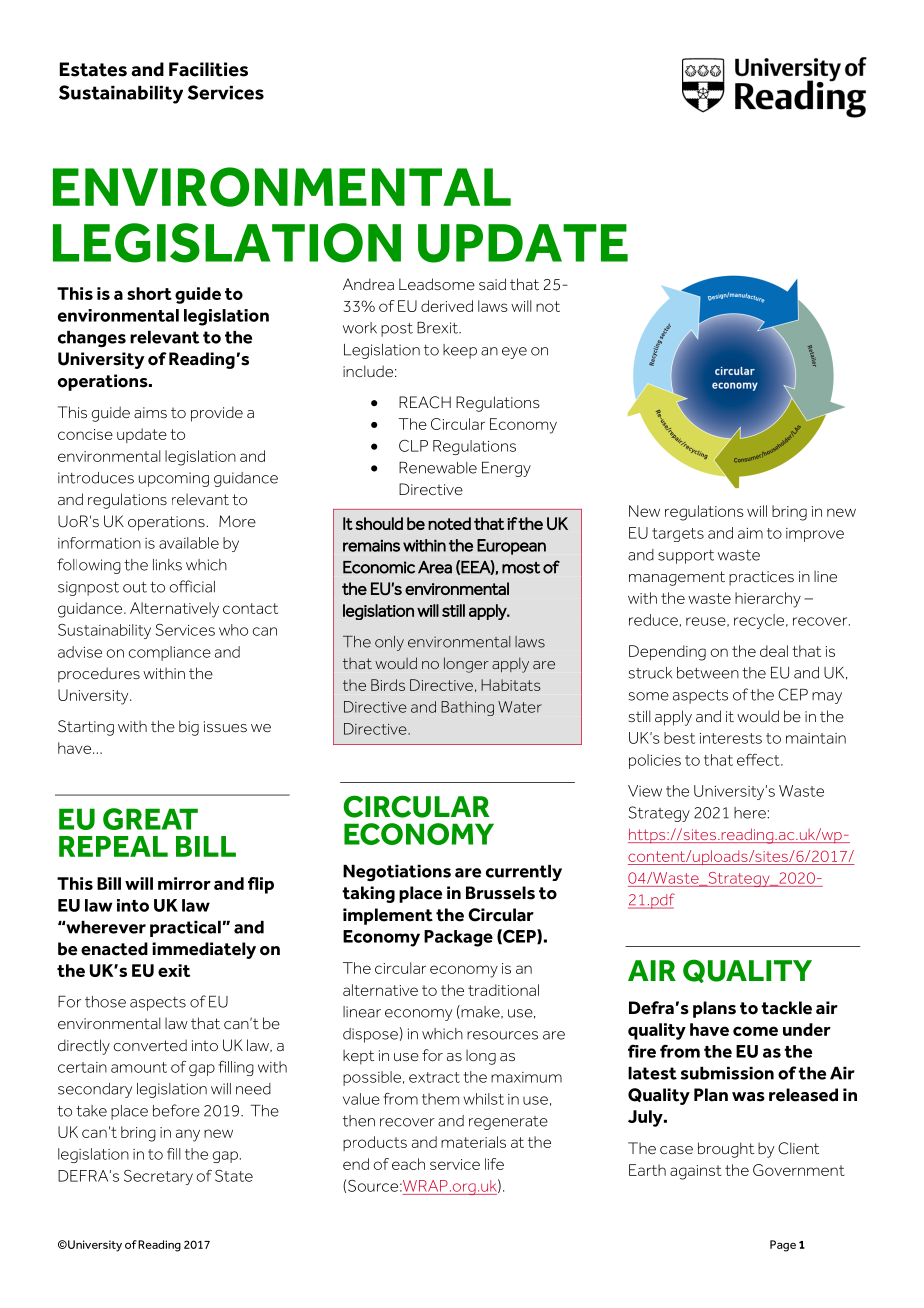 The image size is (924, 1308). I want to click on eye, so click(514, 353).
